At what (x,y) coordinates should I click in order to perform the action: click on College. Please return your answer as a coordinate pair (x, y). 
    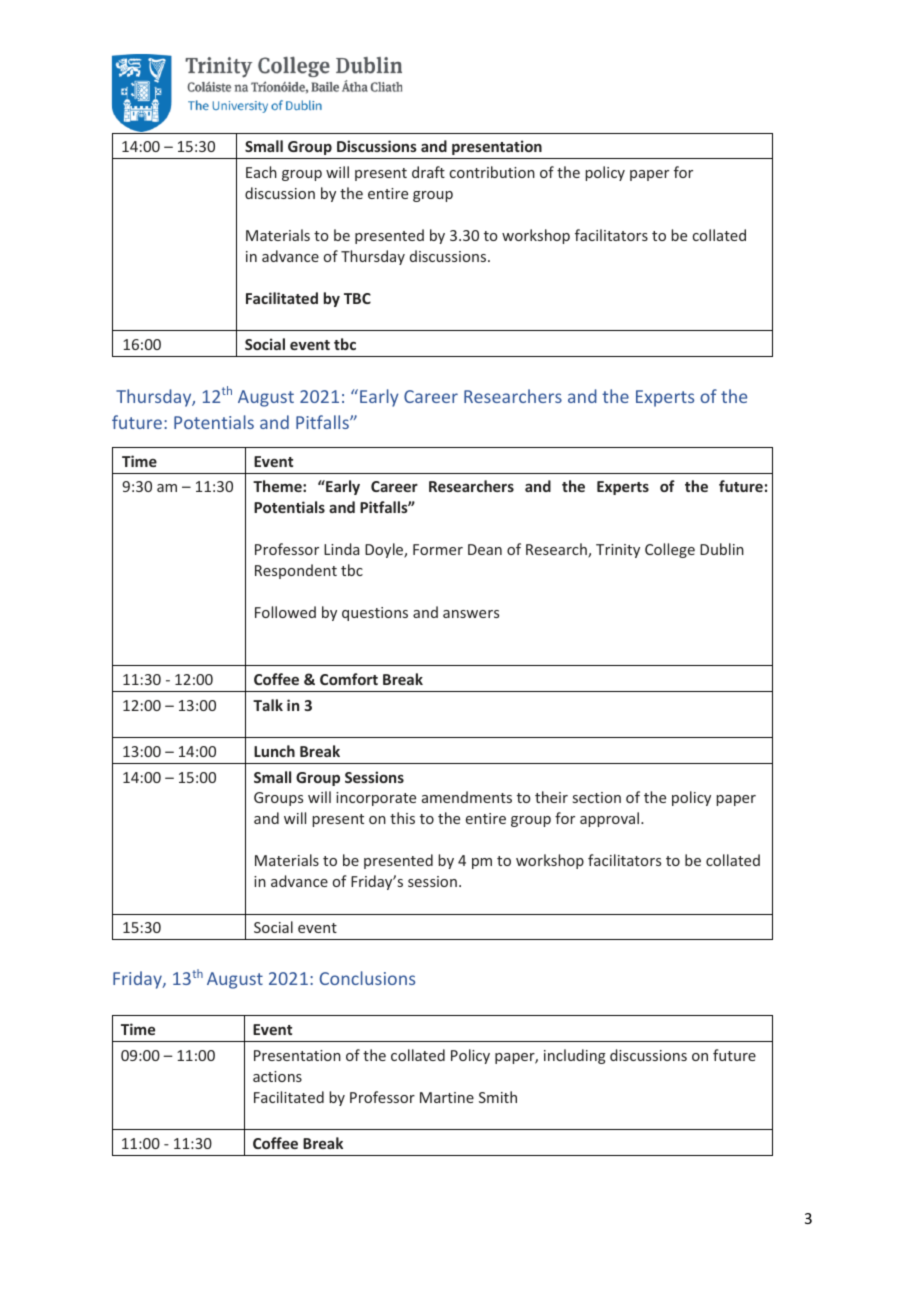
    Looking at the image, I should click on (670, 550).
